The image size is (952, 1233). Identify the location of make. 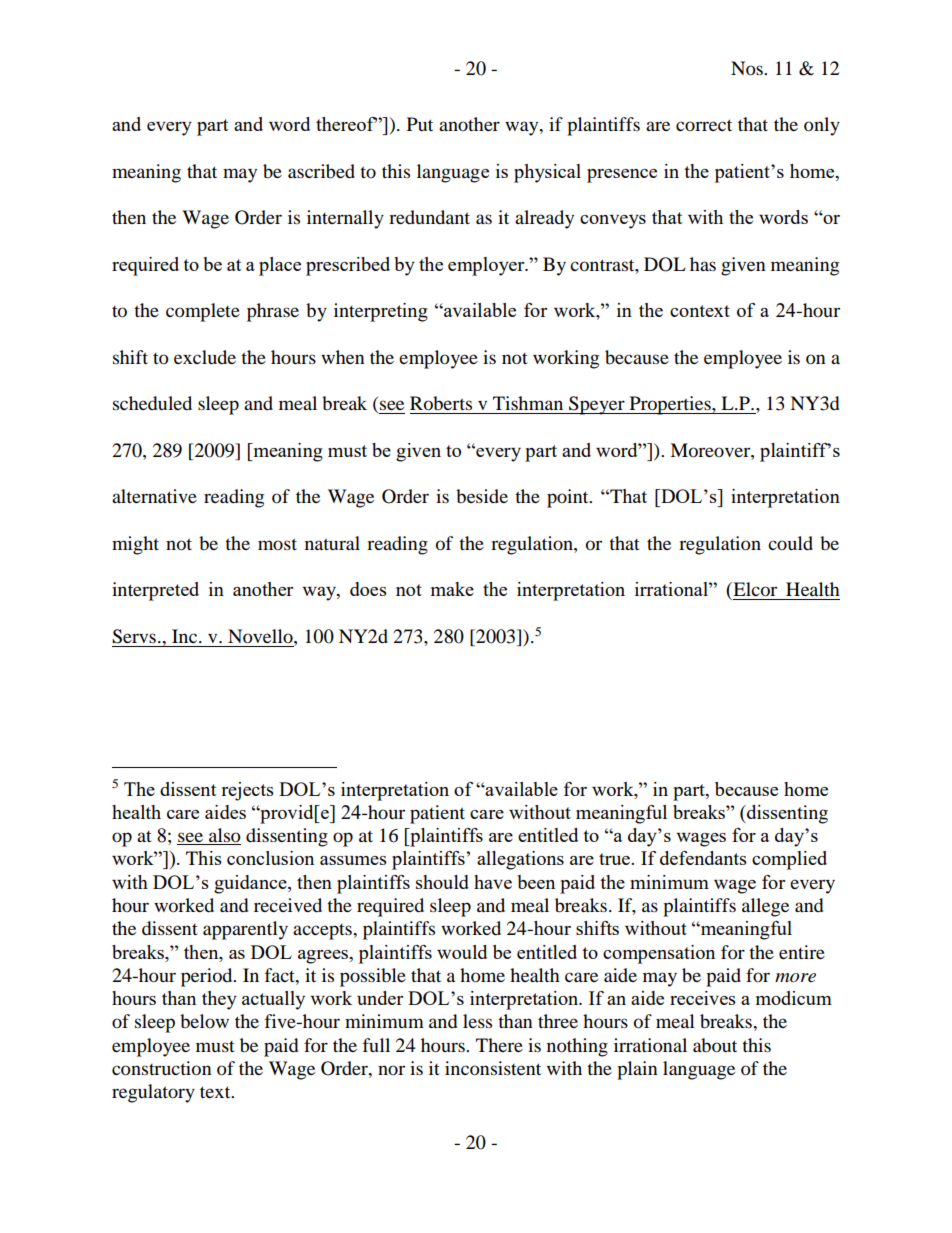
(452, 589).
